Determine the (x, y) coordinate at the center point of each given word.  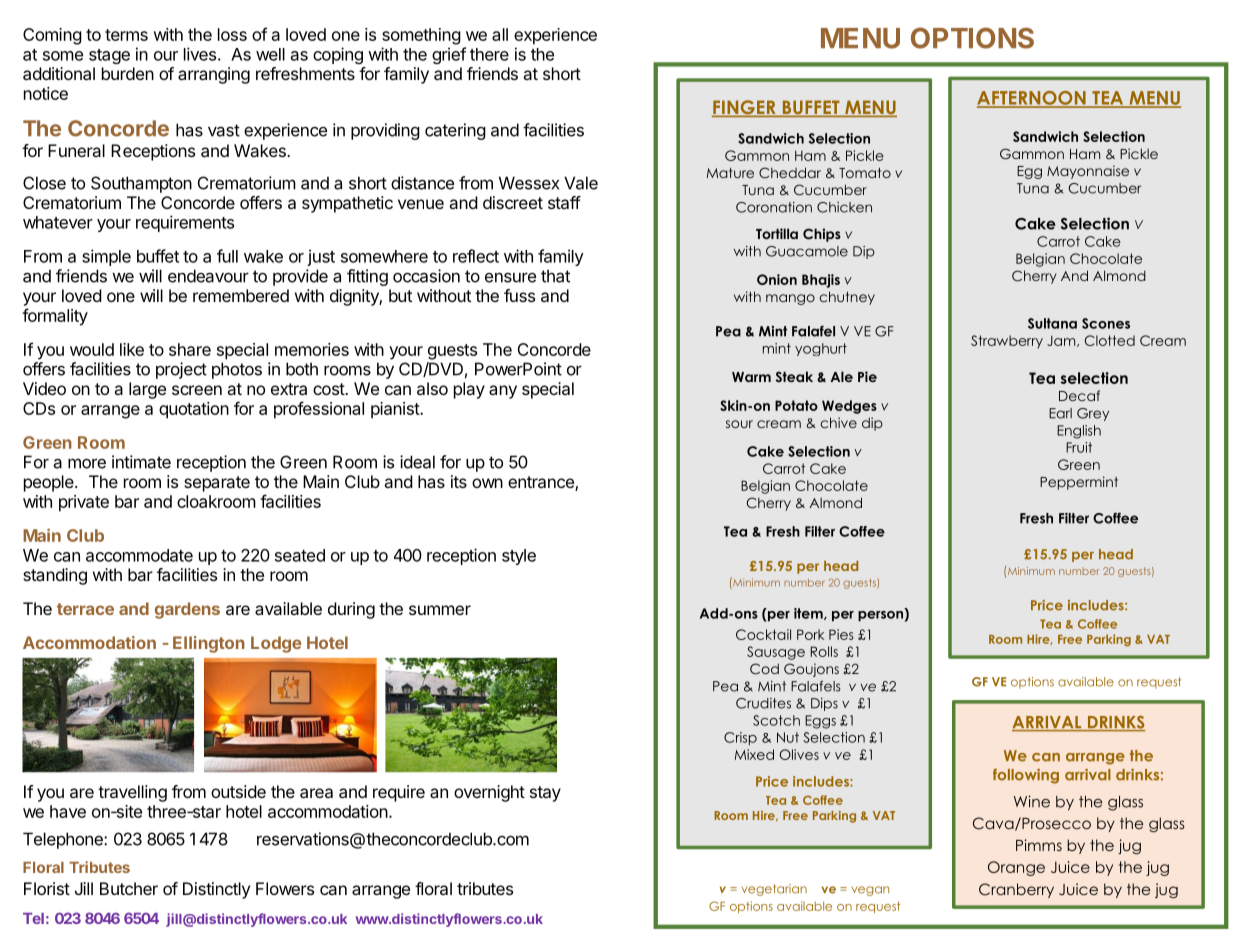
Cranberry (1016, 890)
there (489, 54)
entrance (542, 483)
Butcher (129, 888)
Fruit (1079, 447)
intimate (141, 462)
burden (128, 73)
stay (545, 794)
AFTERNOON (1032, 99)
